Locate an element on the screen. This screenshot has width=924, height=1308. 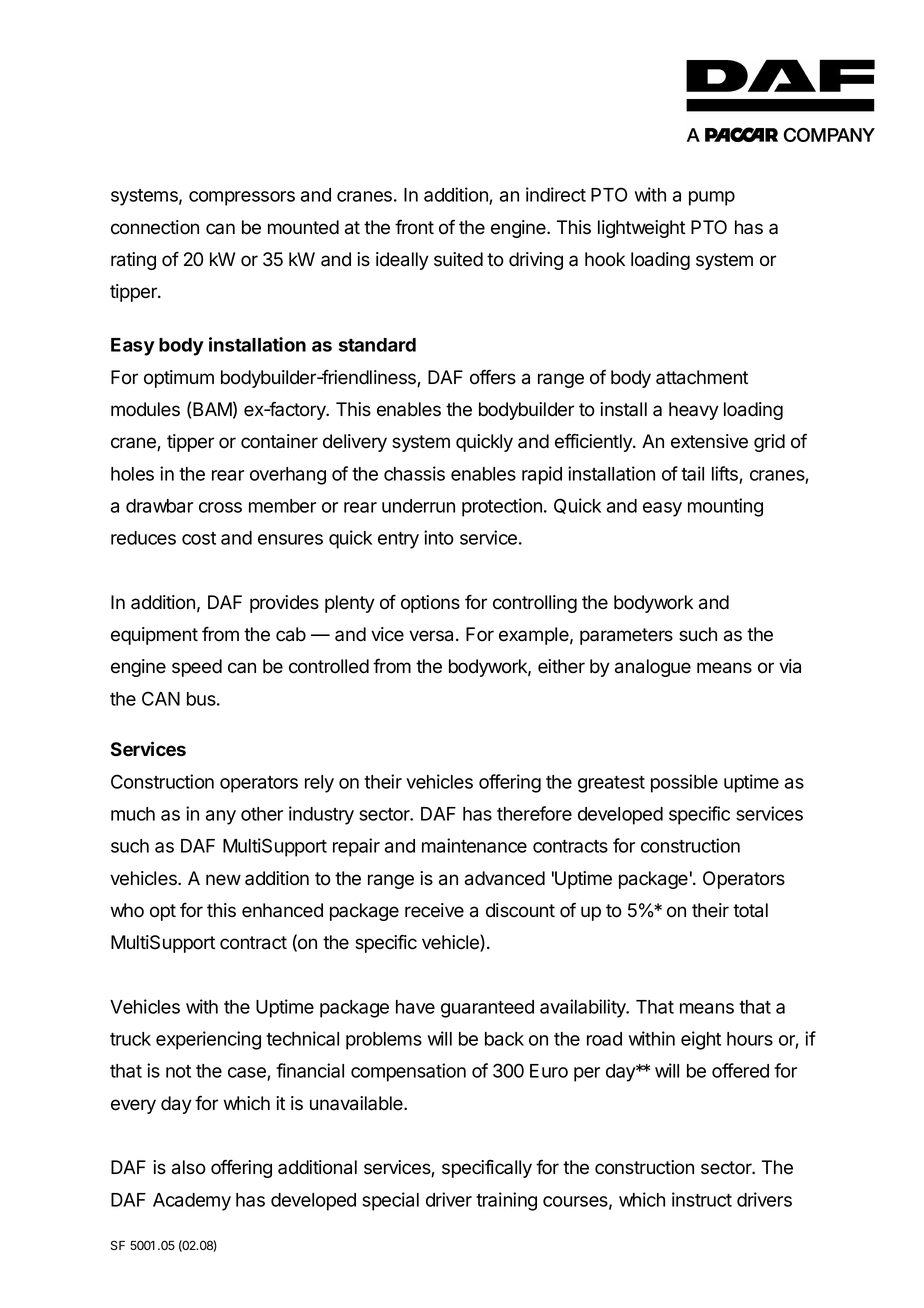
training is located at coordinates (506, 1201).
